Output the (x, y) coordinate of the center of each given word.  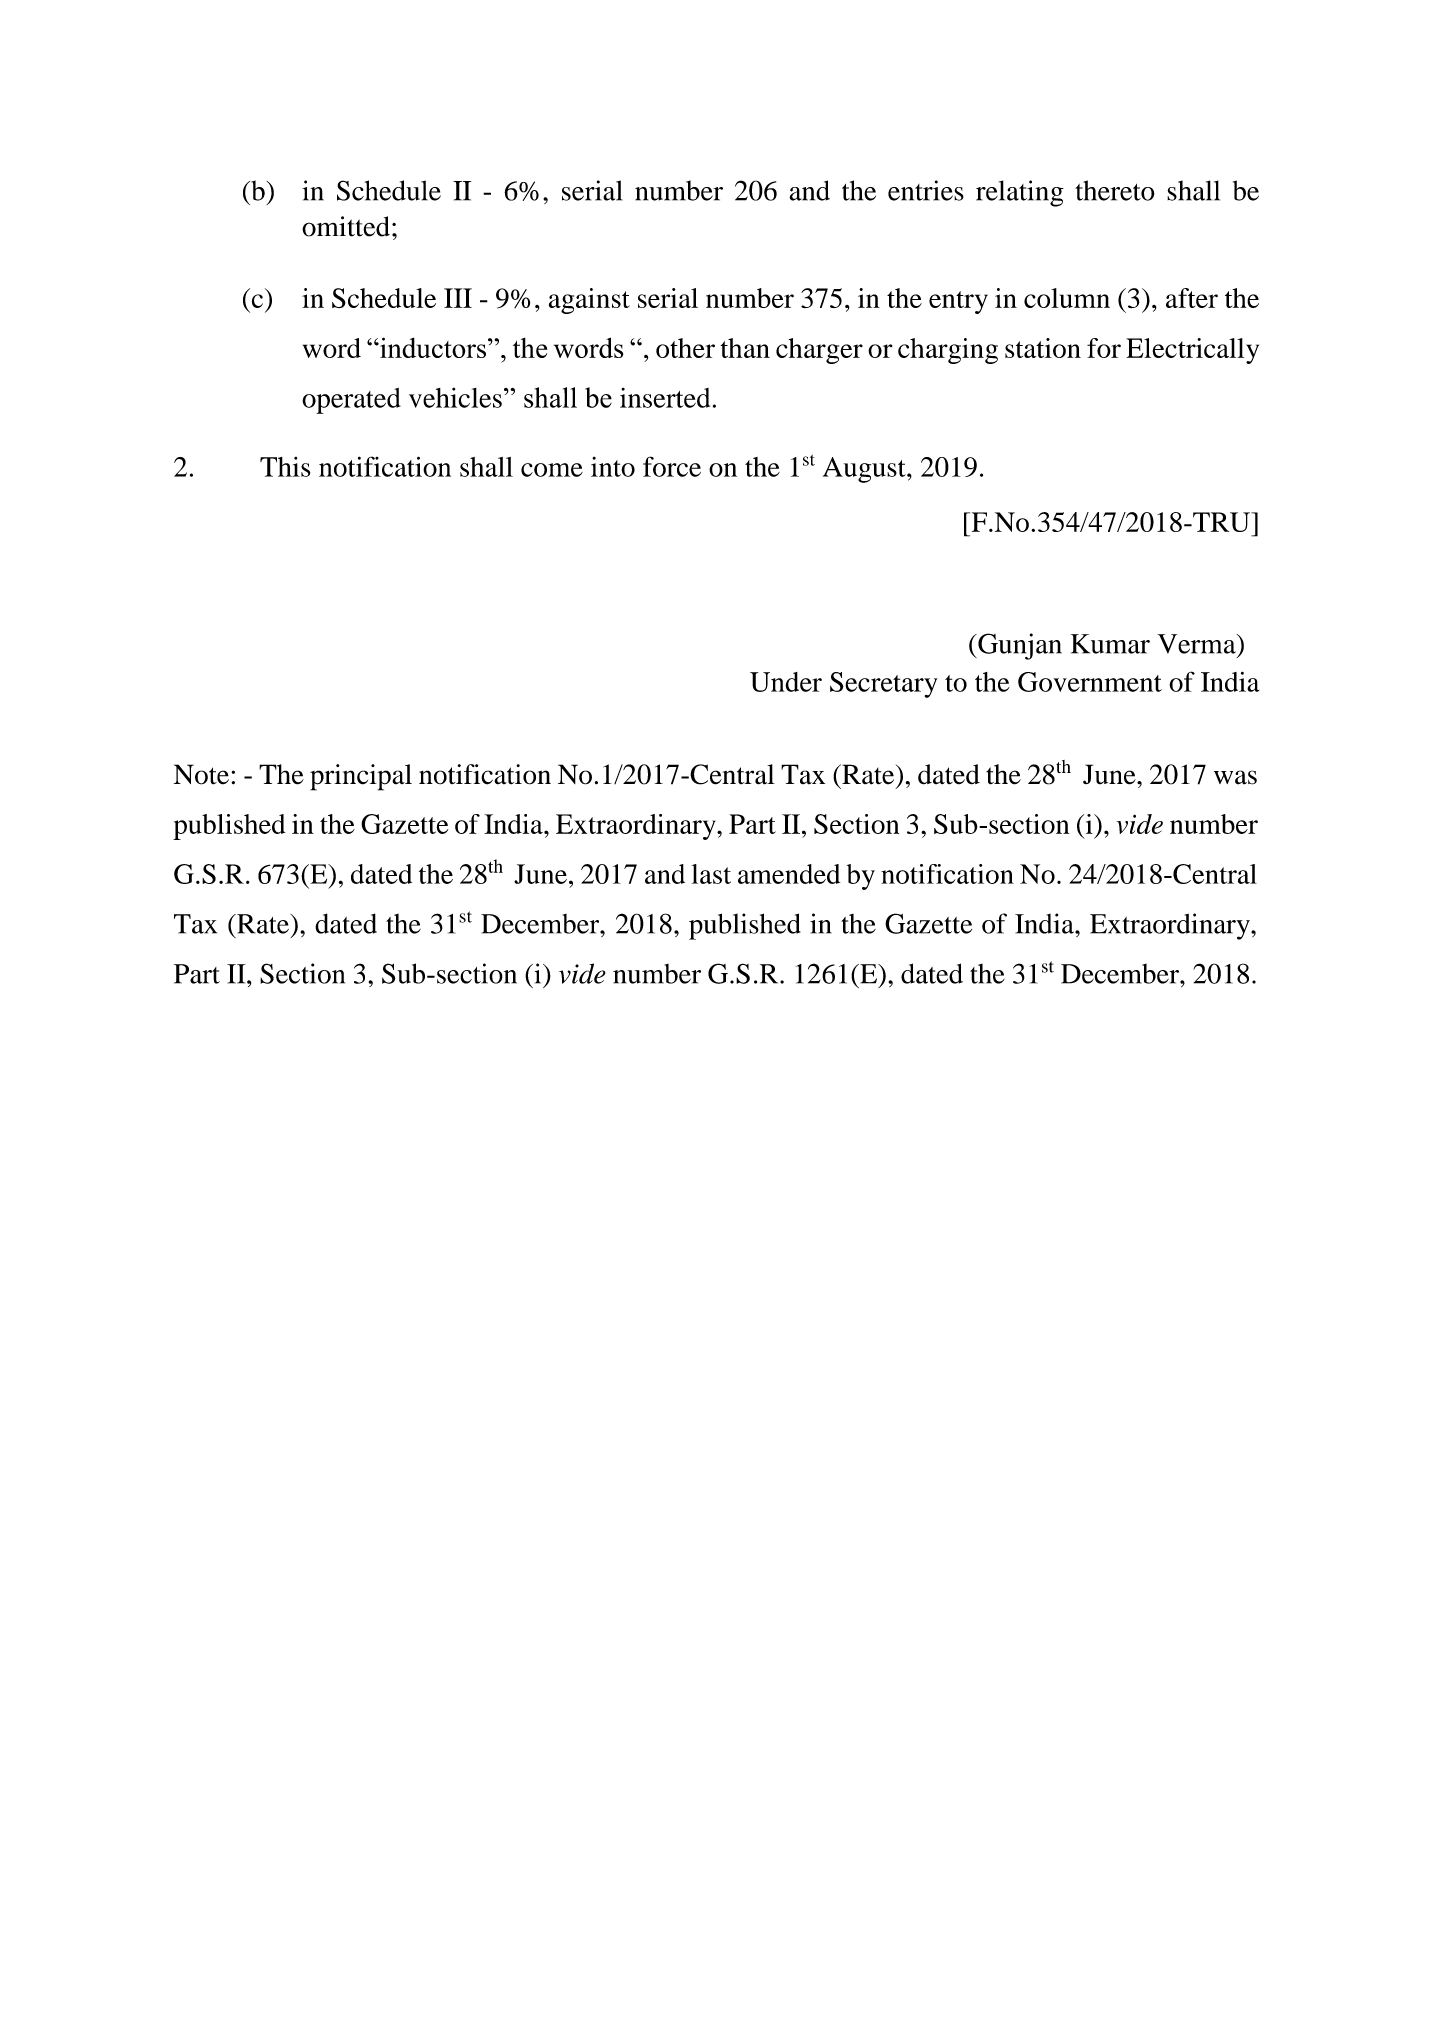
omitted (346, 226)
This (285, 467)
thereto (1115, 190)
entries (926, 190)
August (865, 470)
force (672, 466)
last (711, 874)
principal (361, 777)
